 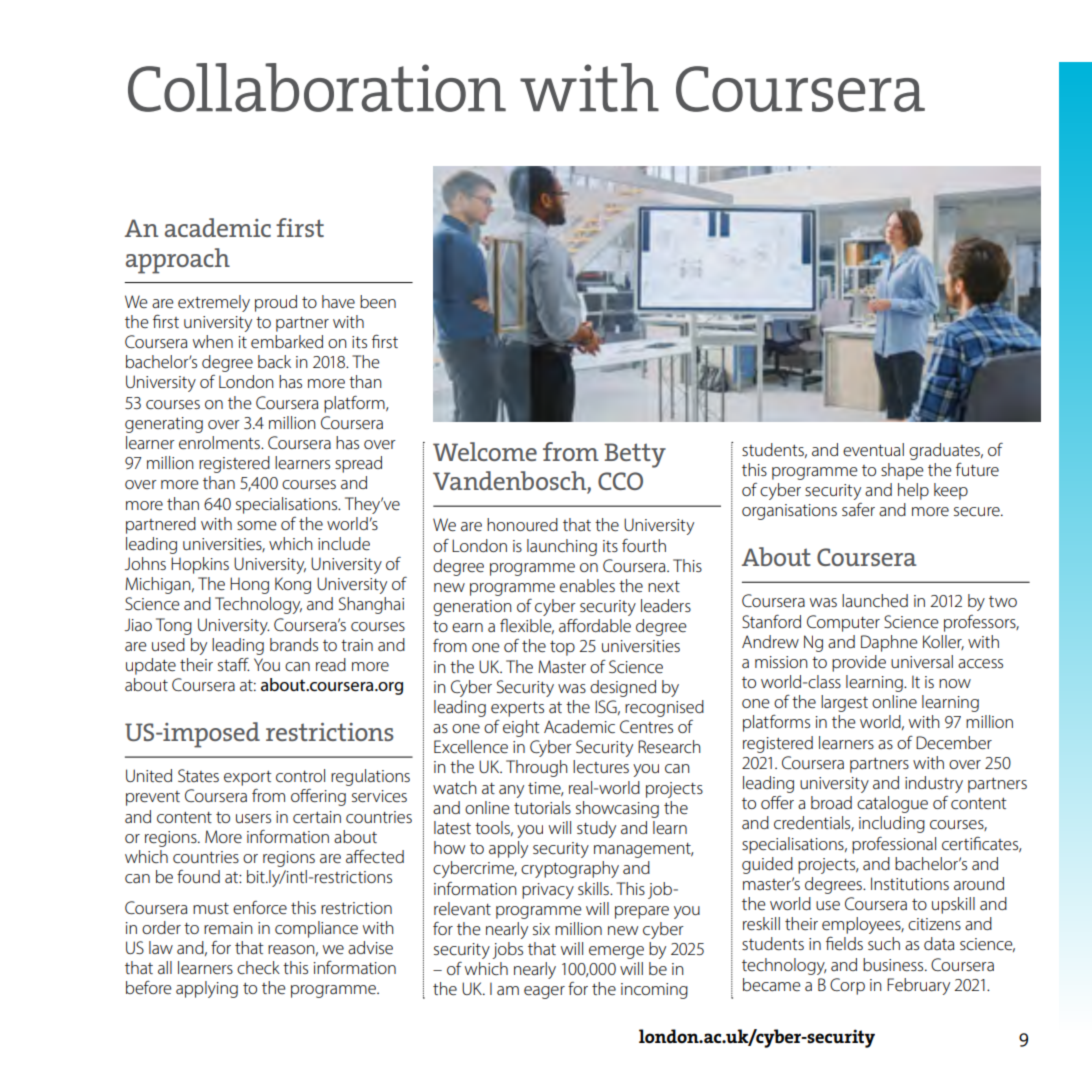 I want to click on lectures, so click(x=601, y=766).
